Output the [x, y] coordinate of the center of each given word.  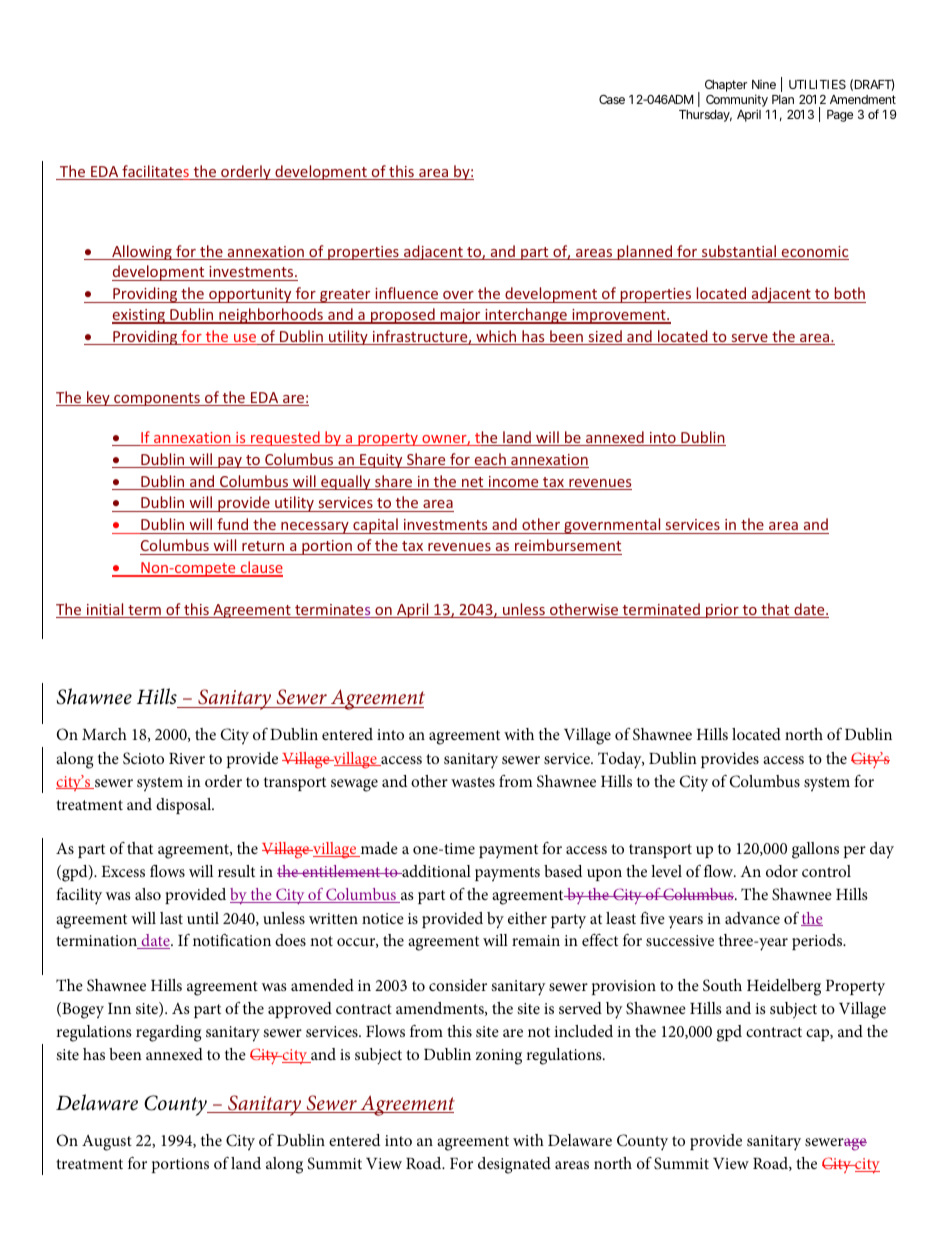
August [107, 1143]
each [490, 460]
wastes [473, 782]
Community [737, 102]
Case [612, 99]
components [157, 399]
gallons [815, 850]
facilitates [155, 172]
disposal [185, 806]
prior [722, 611]
